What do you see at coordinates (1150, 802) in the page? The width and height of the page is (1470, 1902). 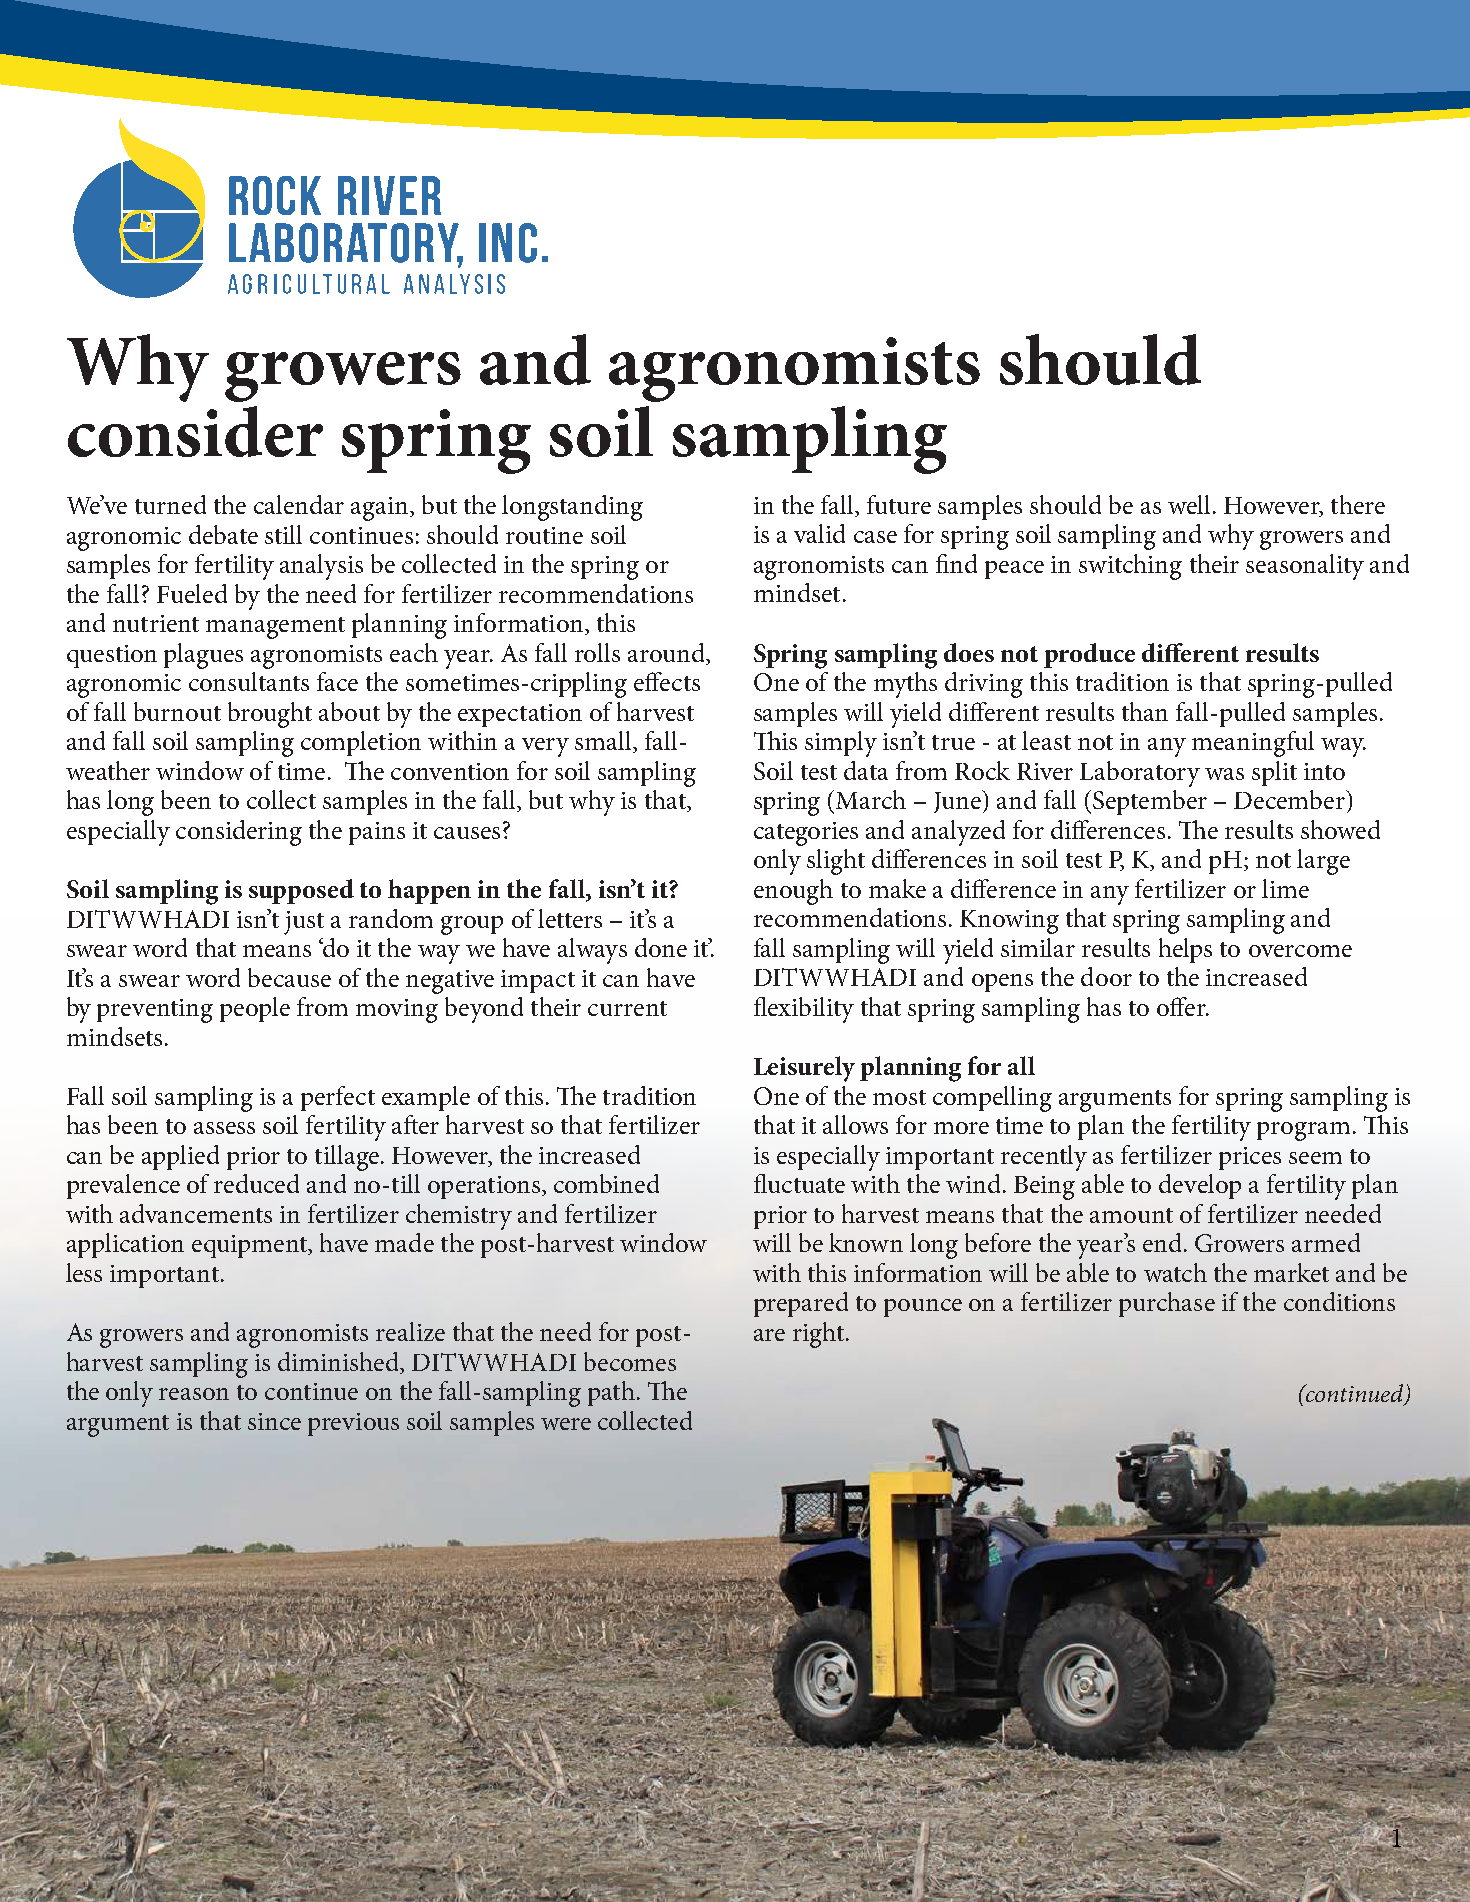 I see `September` at bounding box center [1150, 802].
